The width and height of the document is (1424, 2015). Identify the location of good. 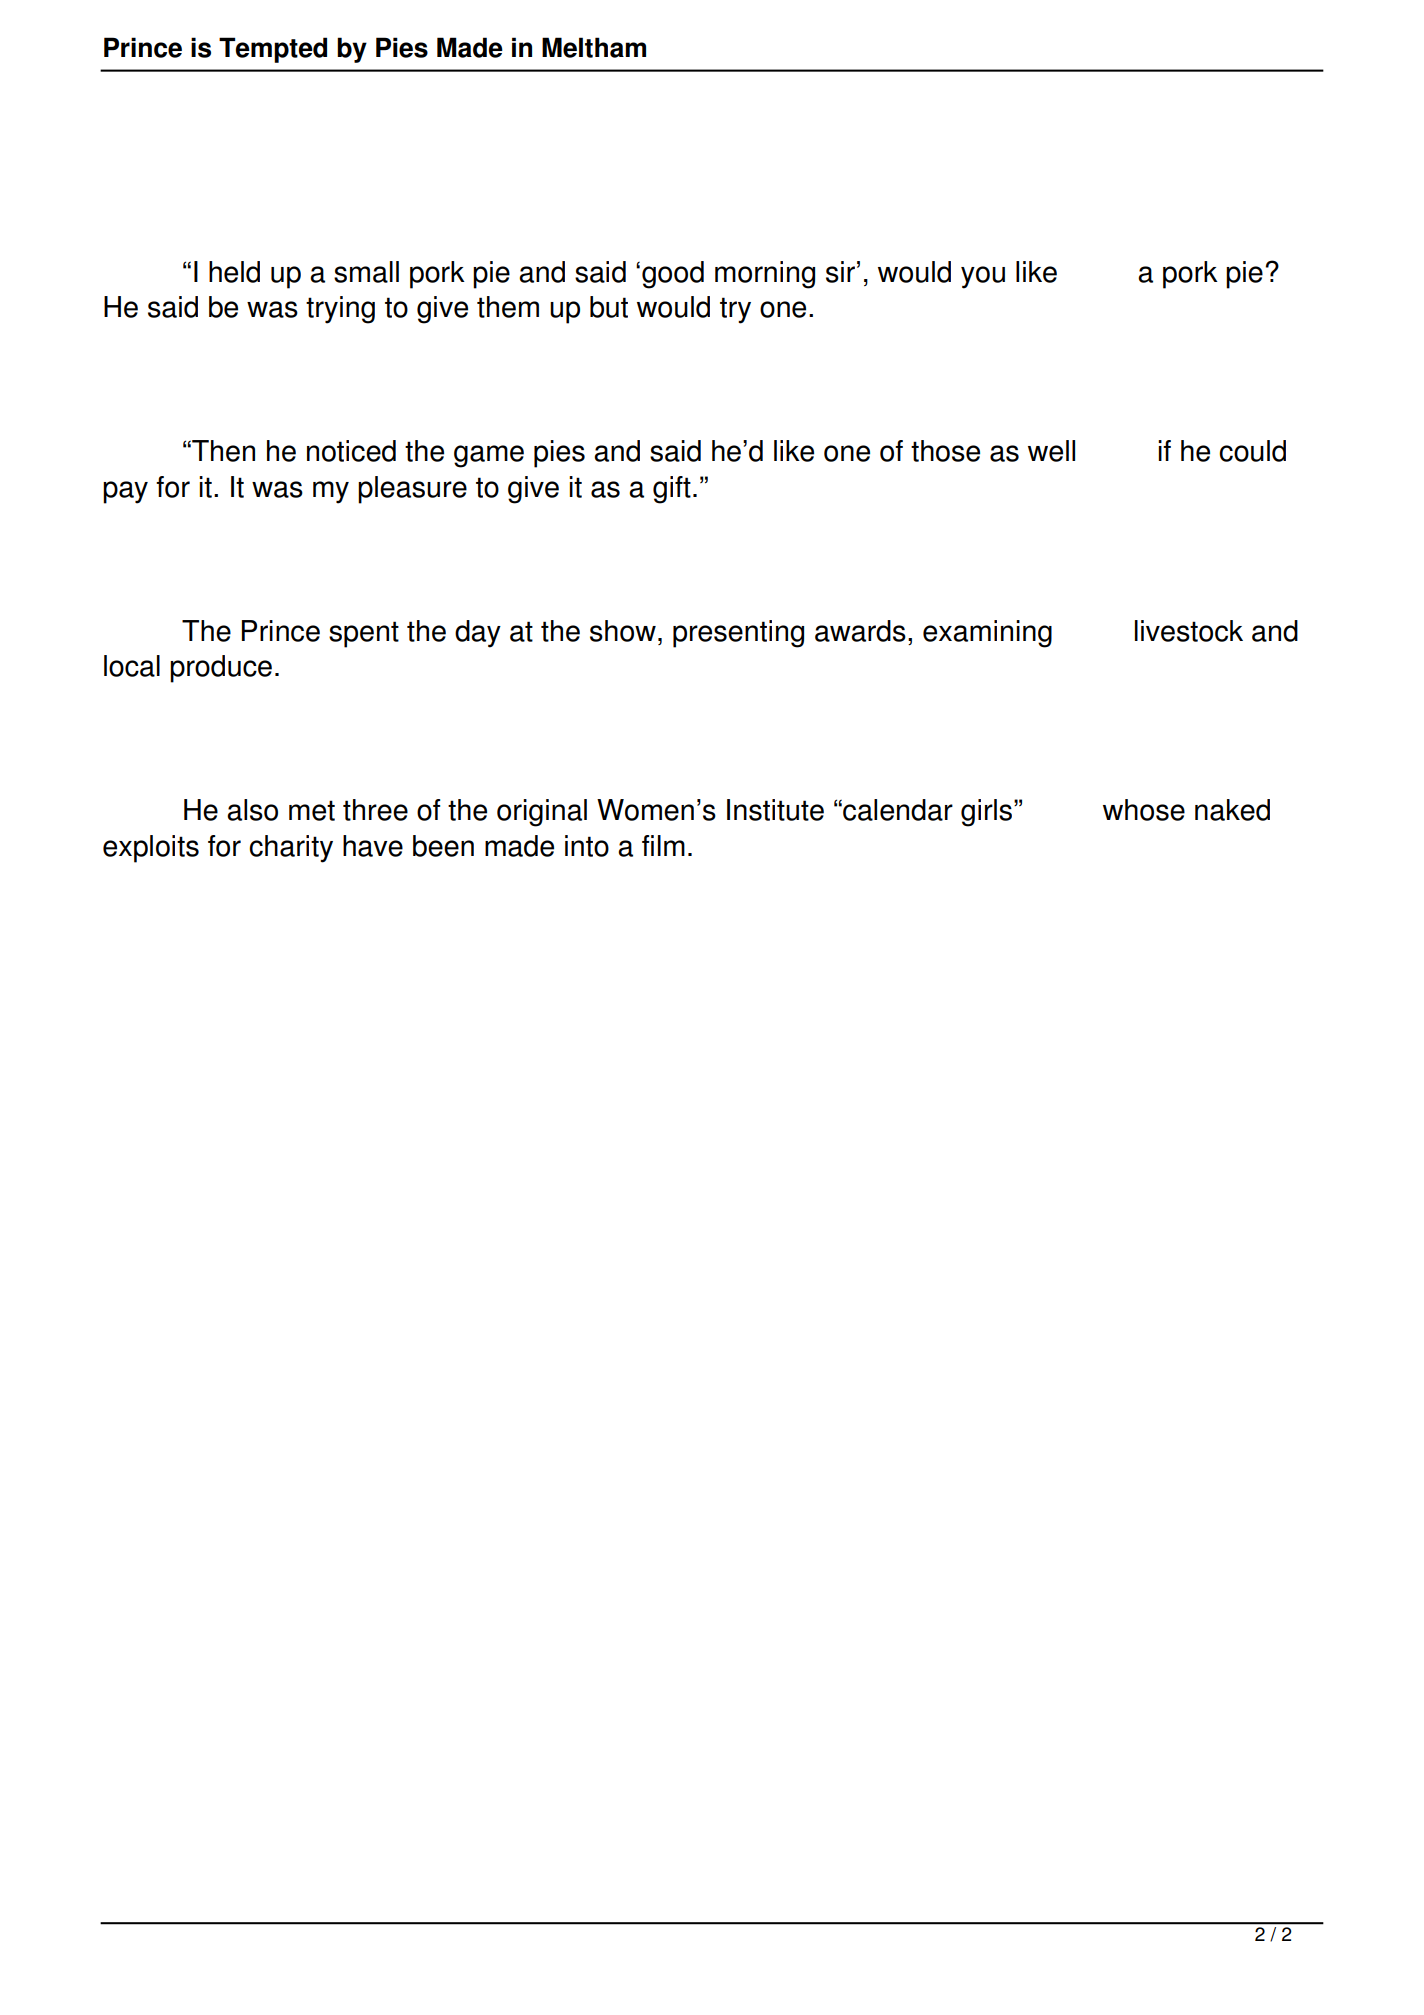
(673, 275).
